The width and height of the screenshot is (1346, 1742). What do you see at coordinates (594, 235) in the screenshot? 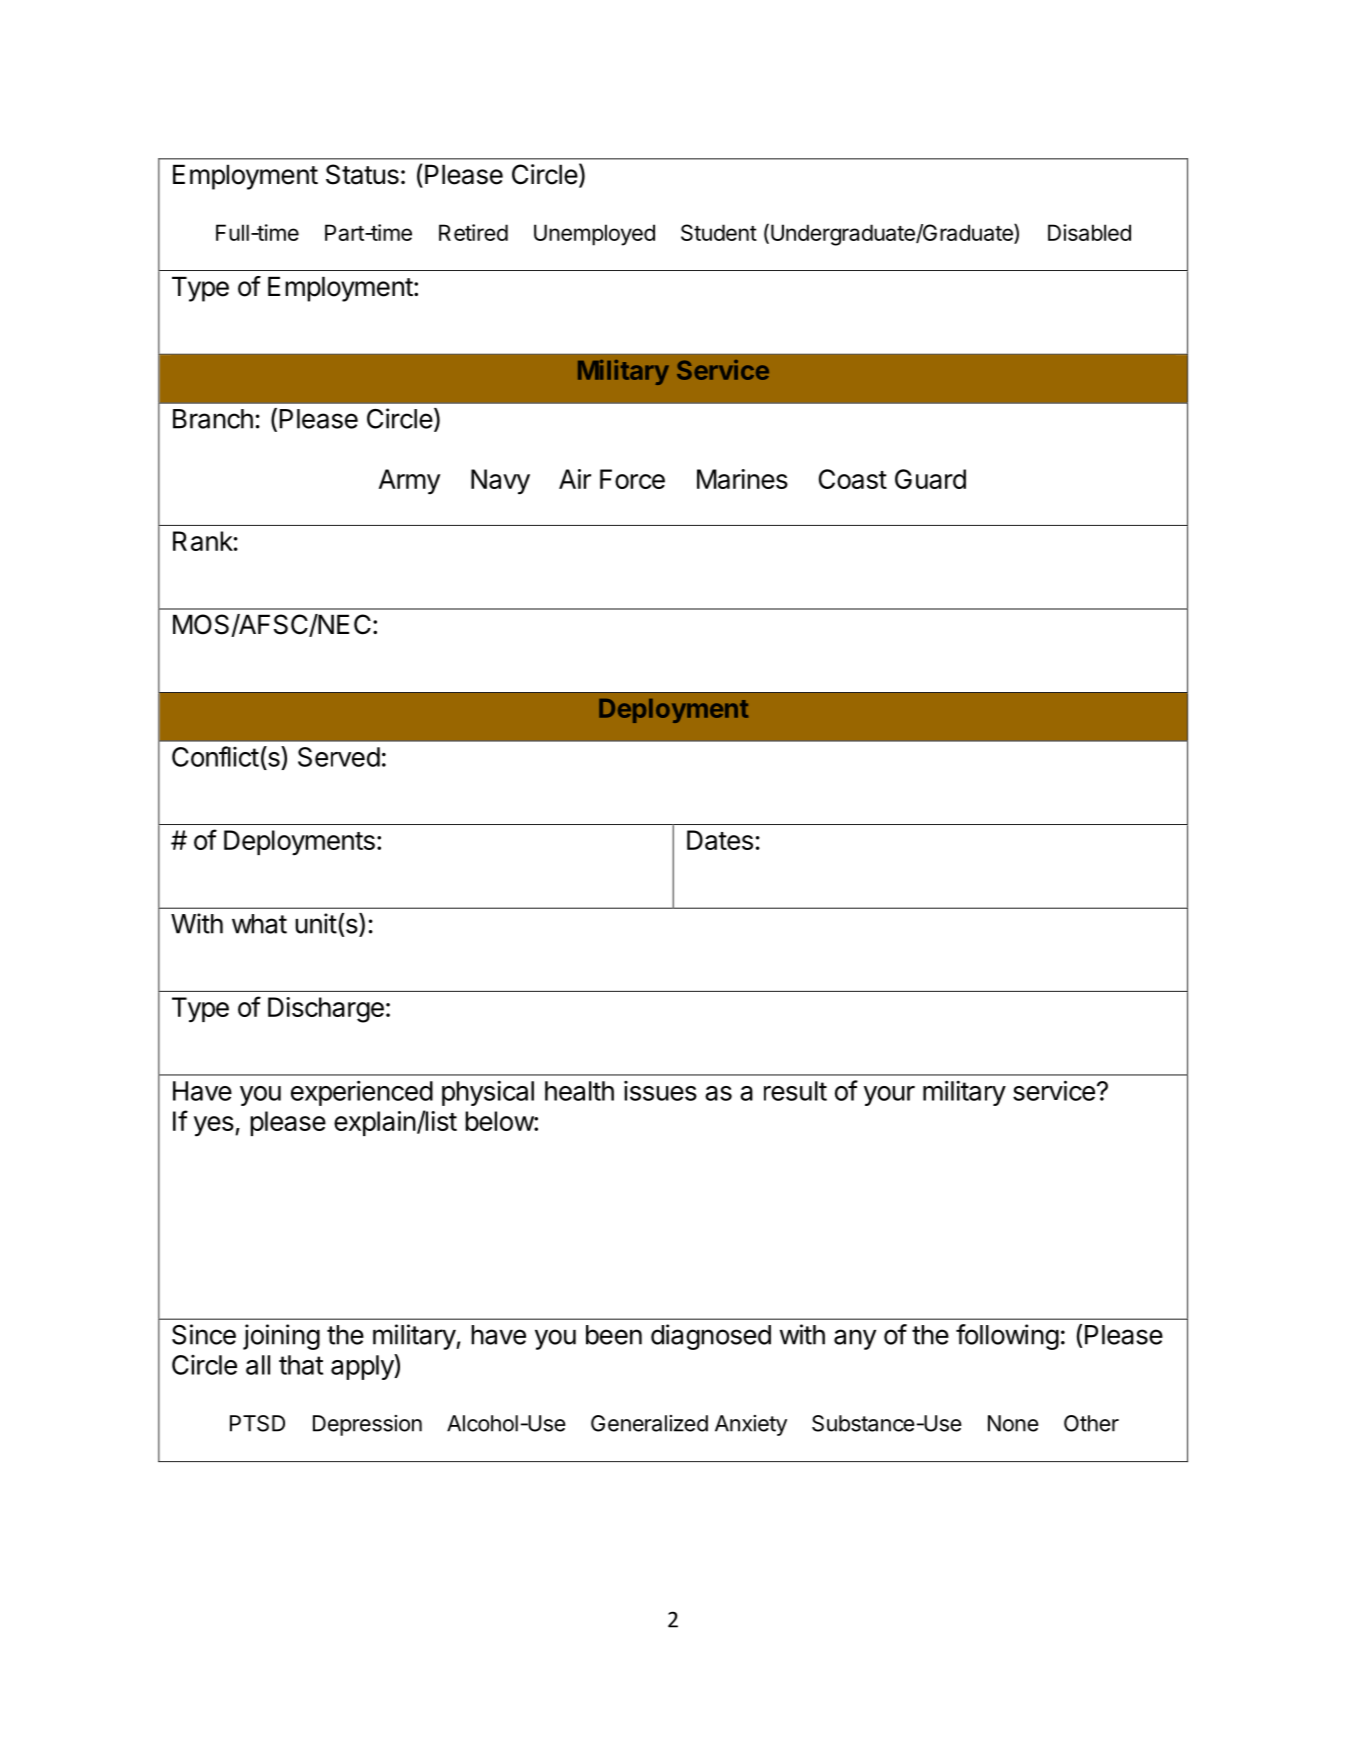
I see `Unemployed` at bounding box center [594, 235].
